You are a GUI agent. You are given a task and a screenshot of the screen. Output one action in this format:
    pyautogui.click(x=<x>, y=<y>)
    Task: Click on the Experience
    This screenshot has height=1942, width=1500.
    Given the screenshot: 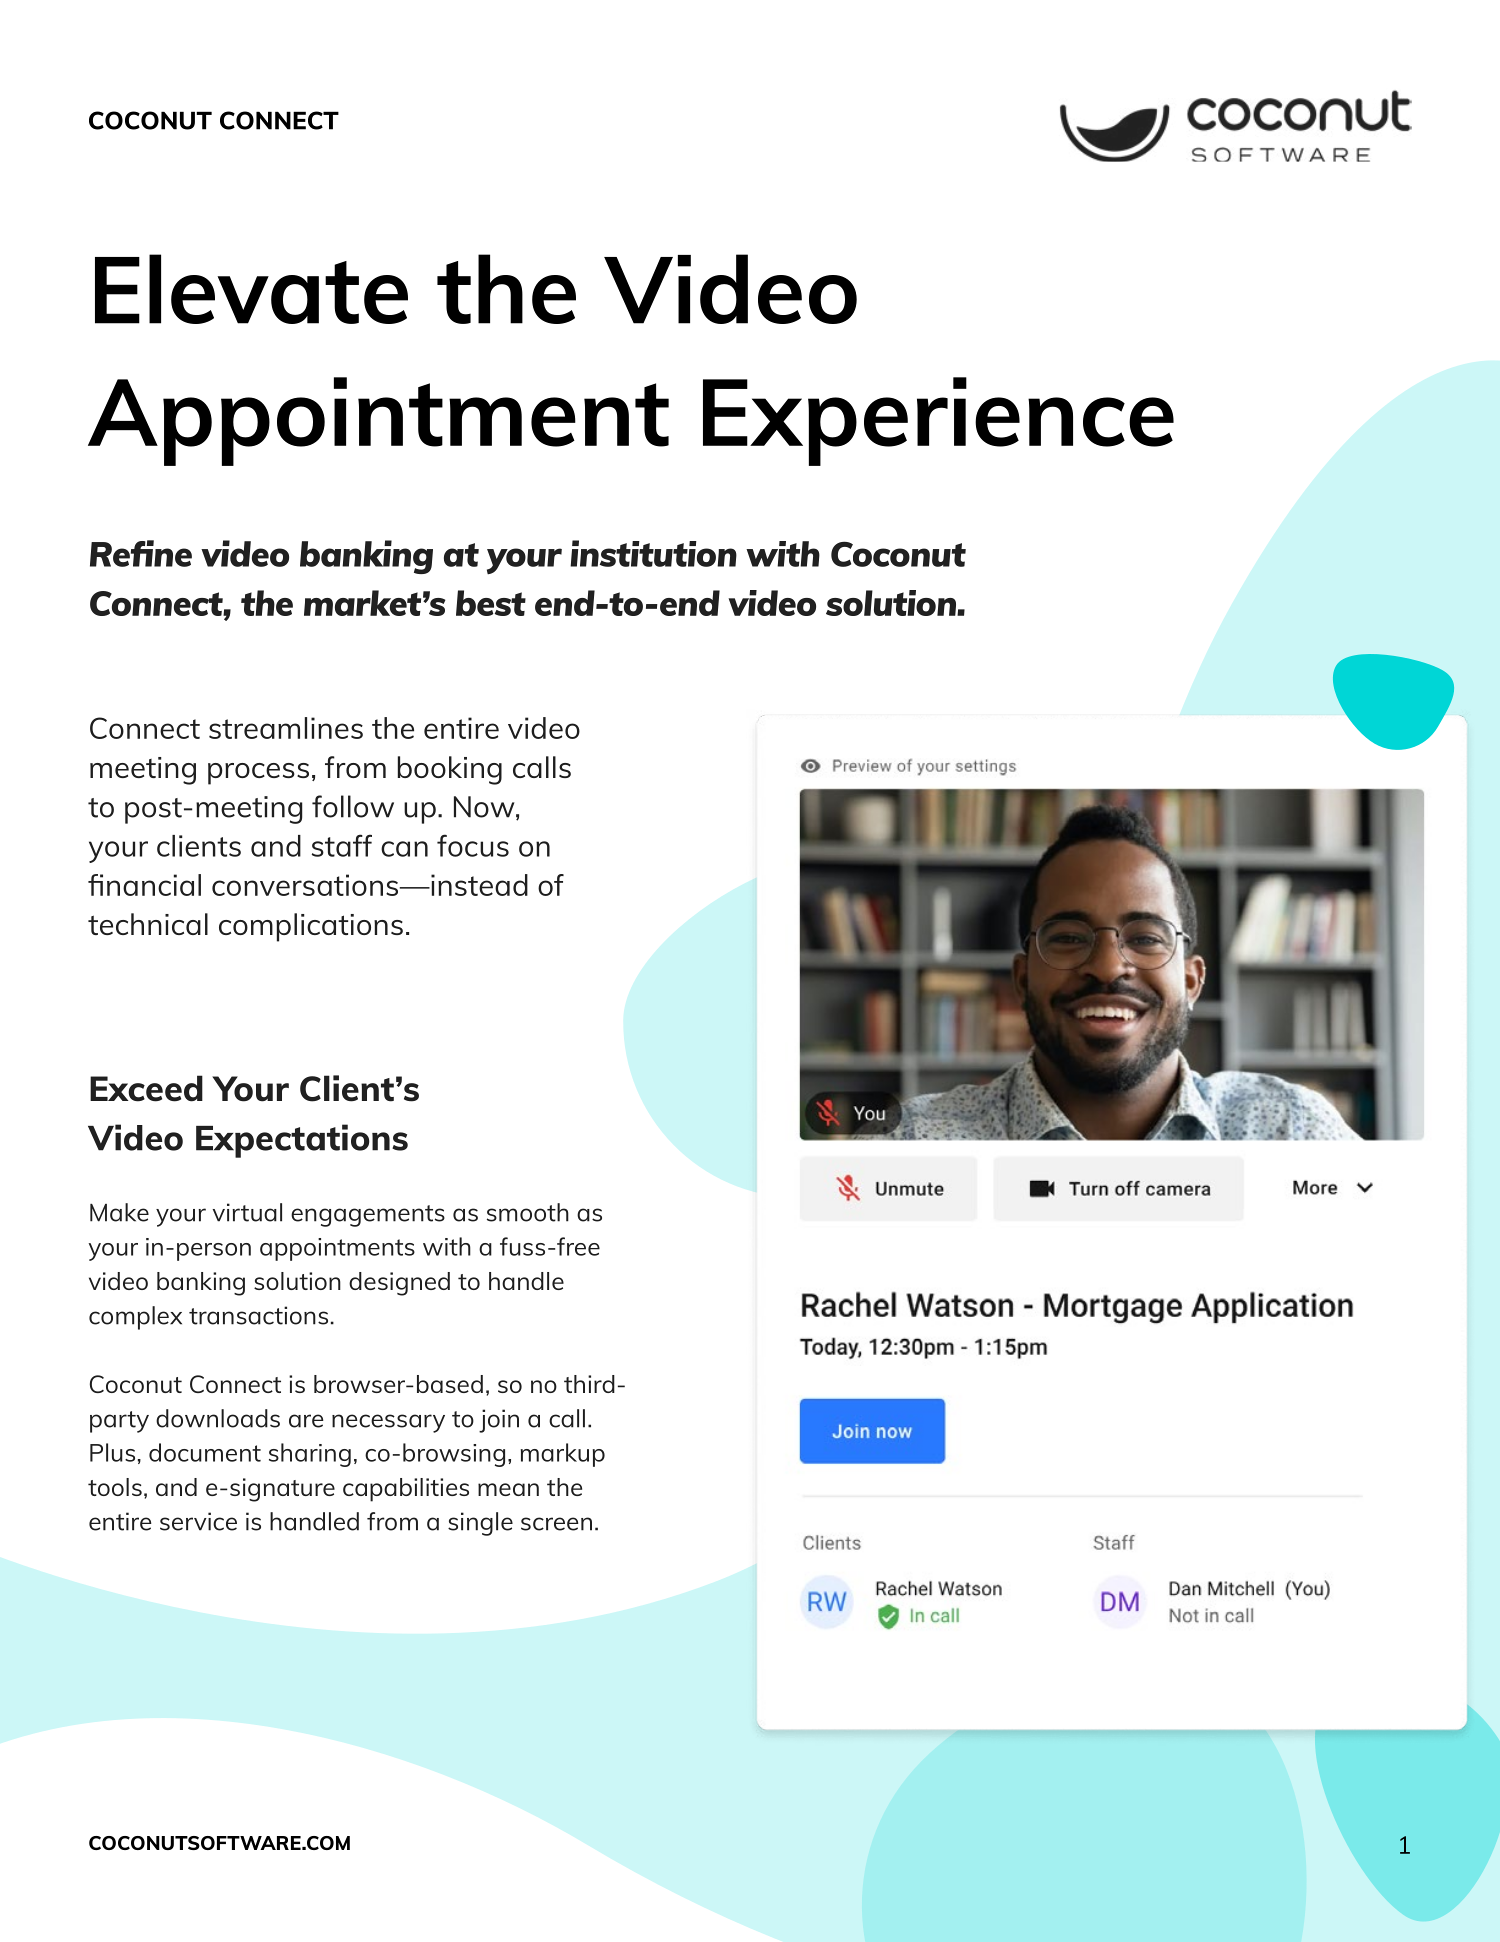 What is the action you would take?
    pyautogui.click(x=938, y=421)
